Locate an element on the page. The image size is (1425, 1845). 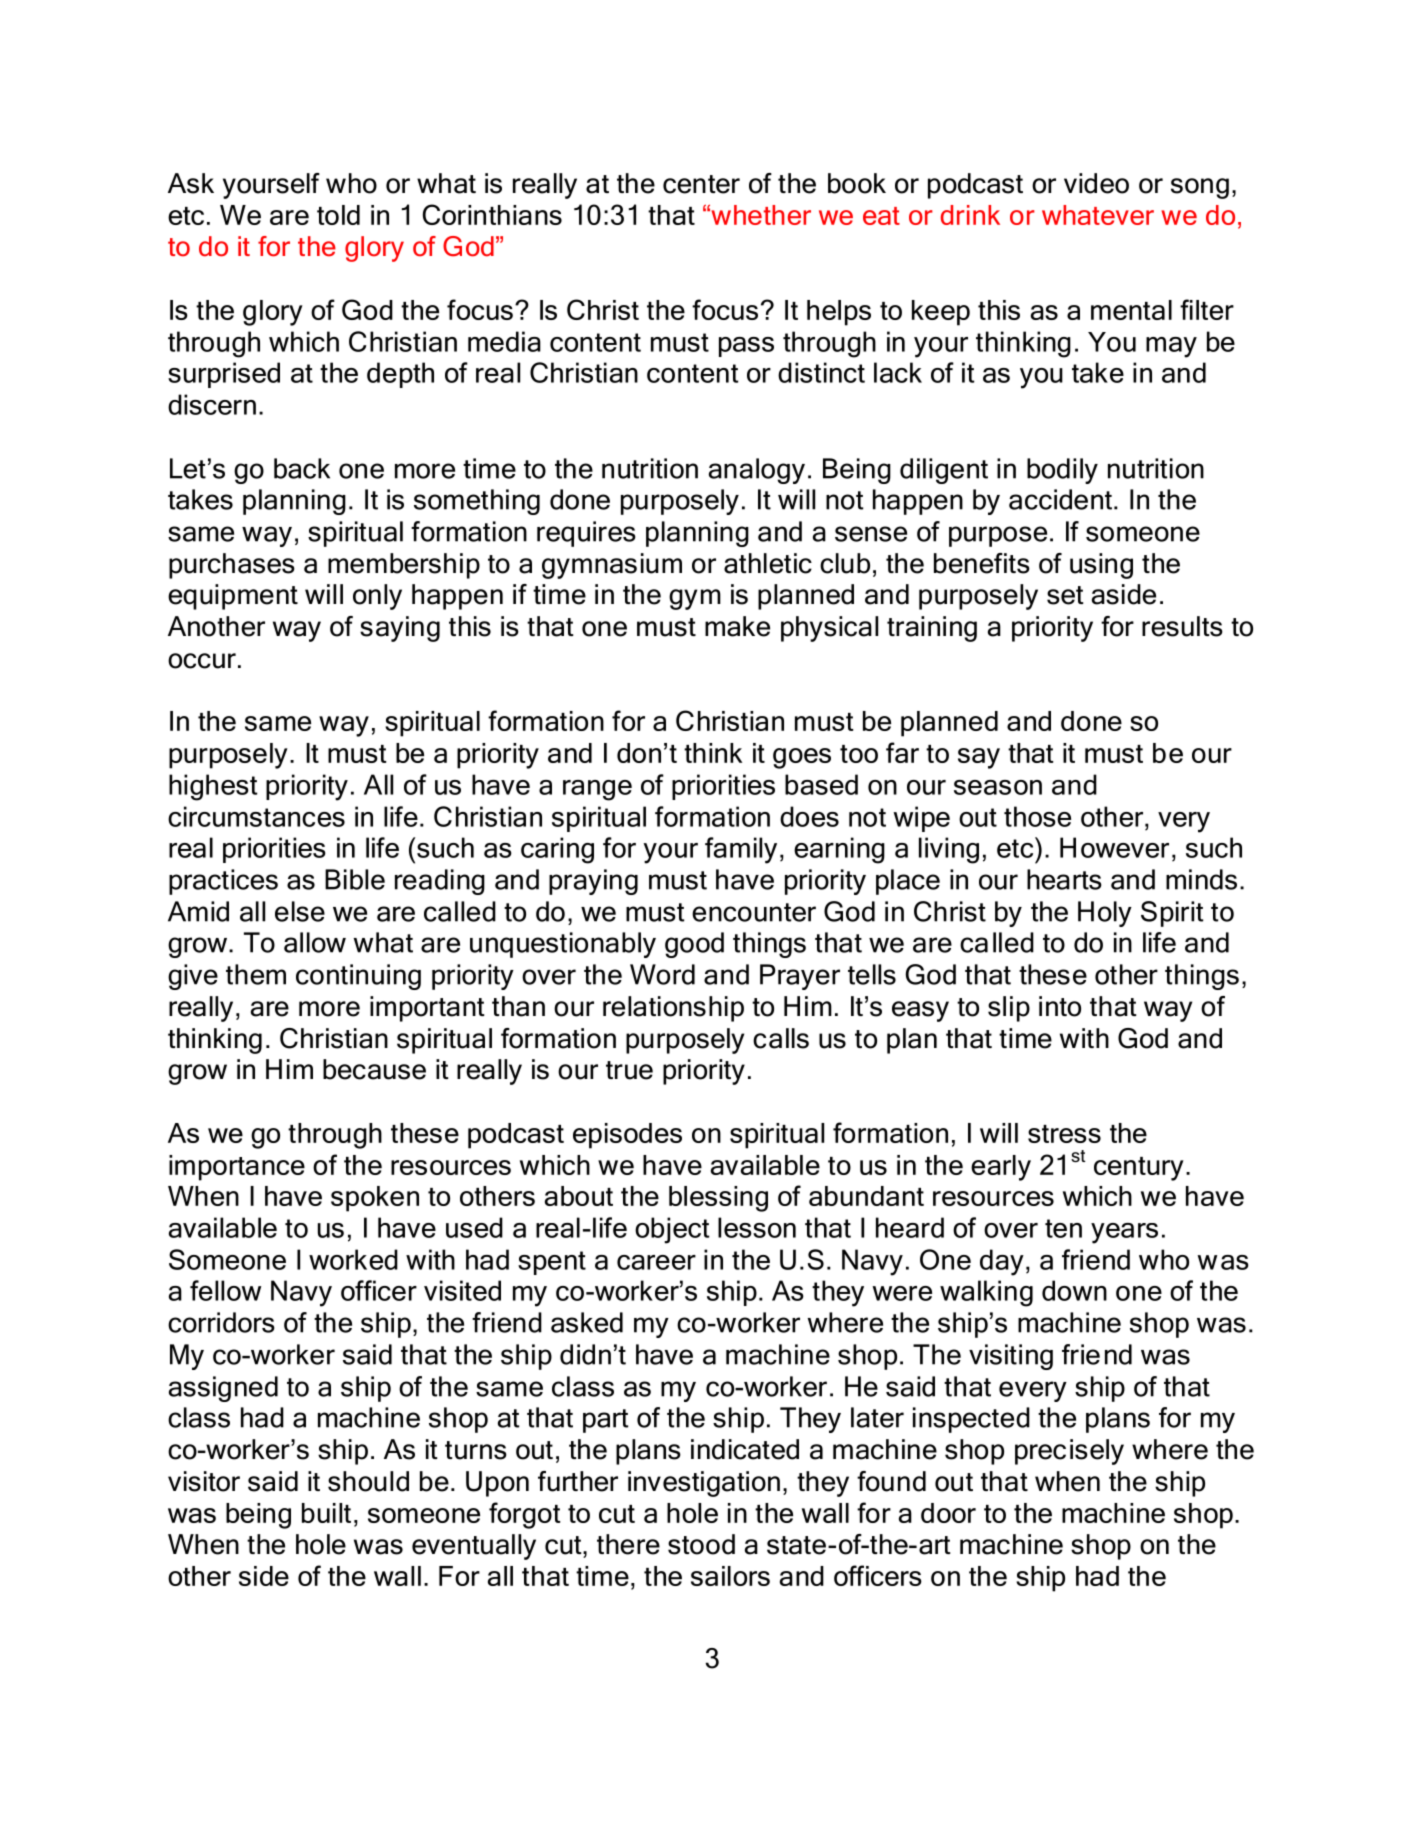
center is located at coordinates (701, 184).
